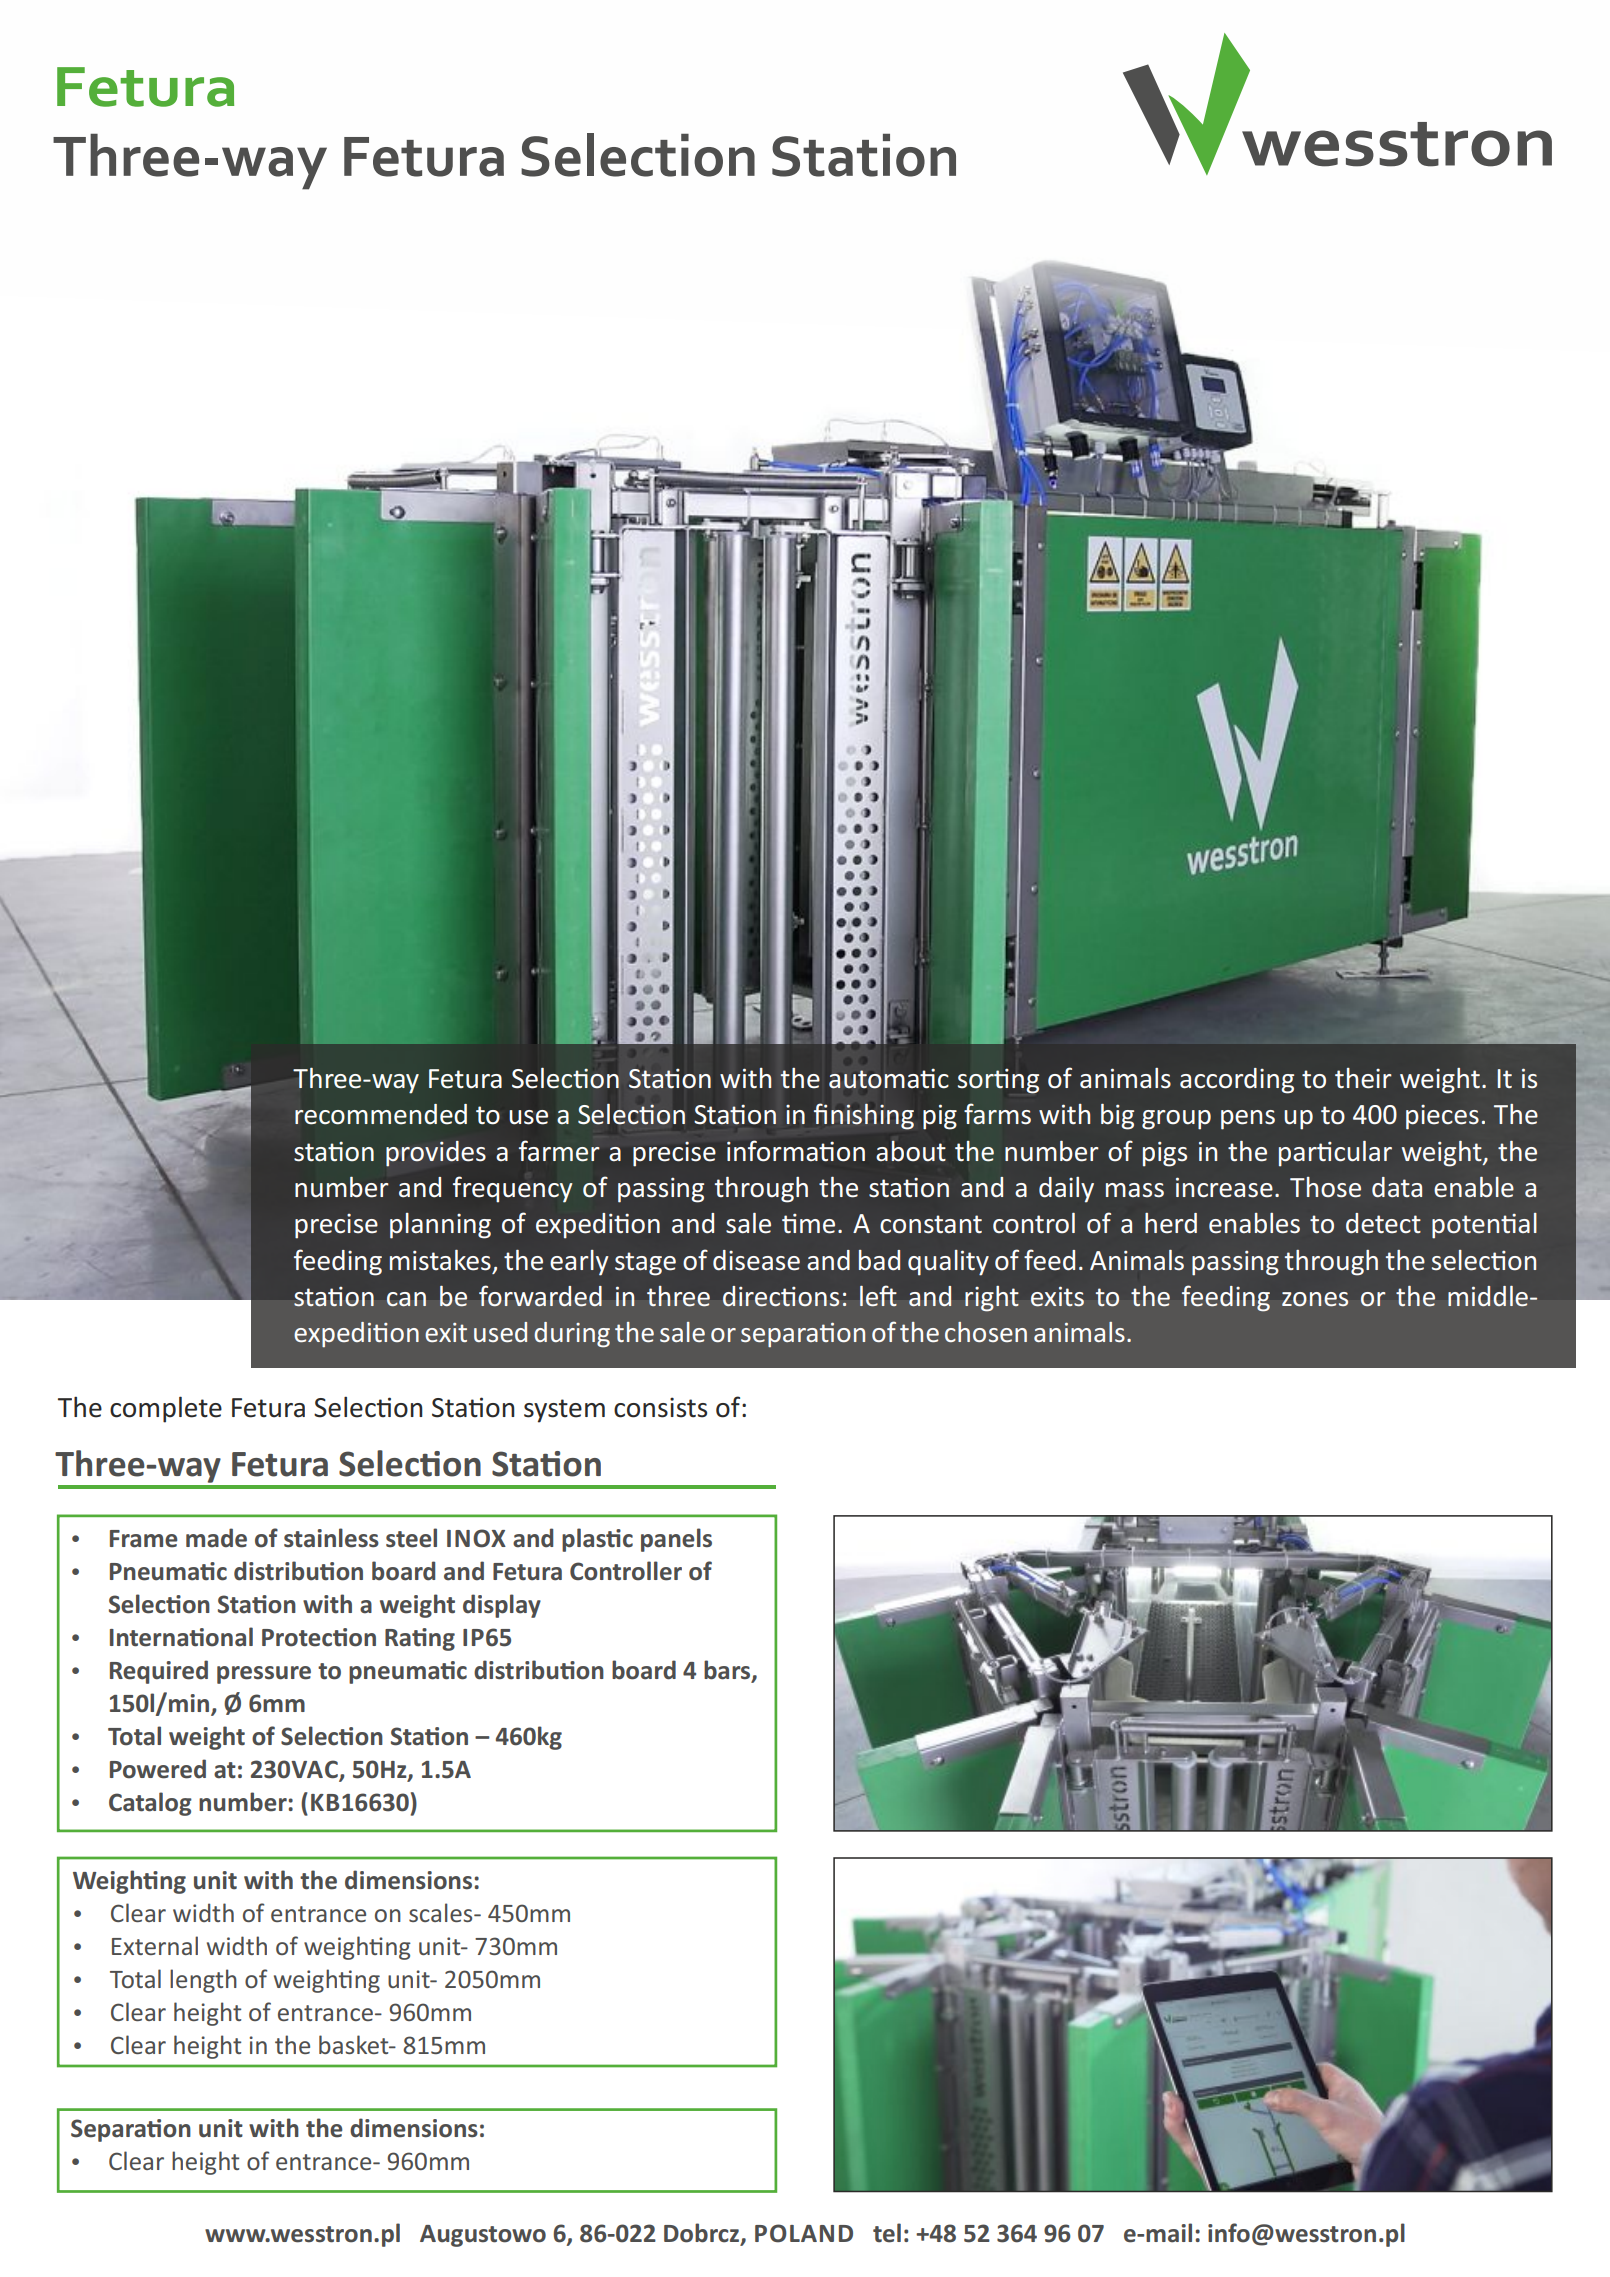 Image resolution: width=1610 pixels, height=2277 pixels. Describe the element at coordinates (756, 1260) in the screenshot. I see `disease` at that location.
